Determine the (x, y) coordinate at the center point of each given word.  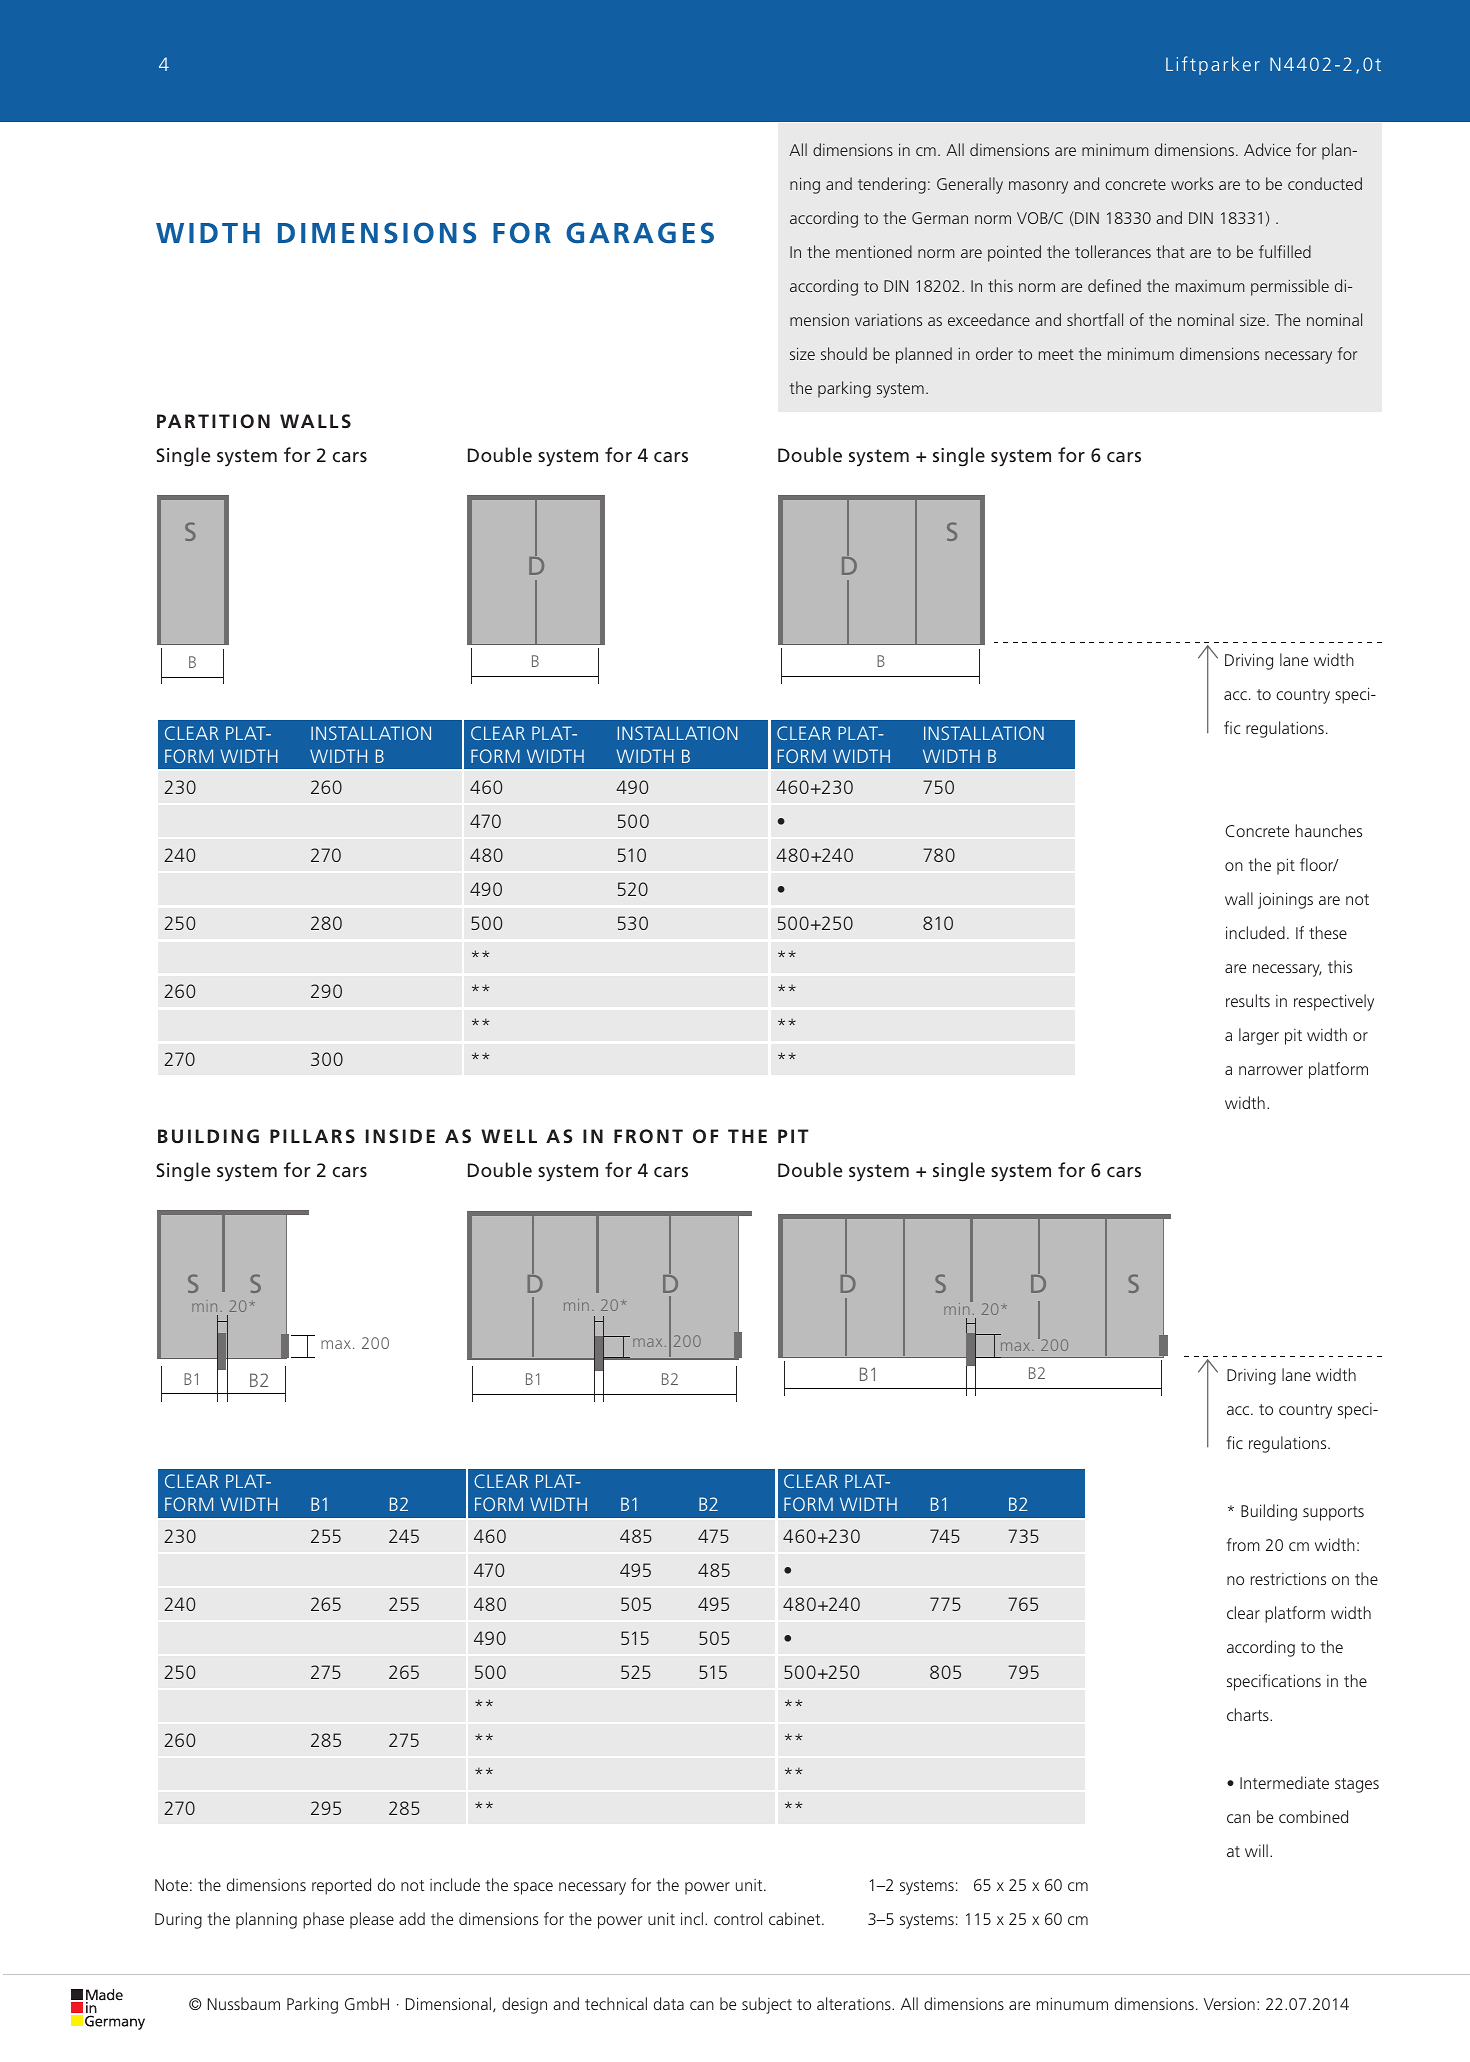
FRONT (648, 1136)
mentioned (874, 251)
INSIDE (400, 1136)
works (1192, 183)
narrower (1271, 1070)
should (844, 353)
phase (323, 1920)
